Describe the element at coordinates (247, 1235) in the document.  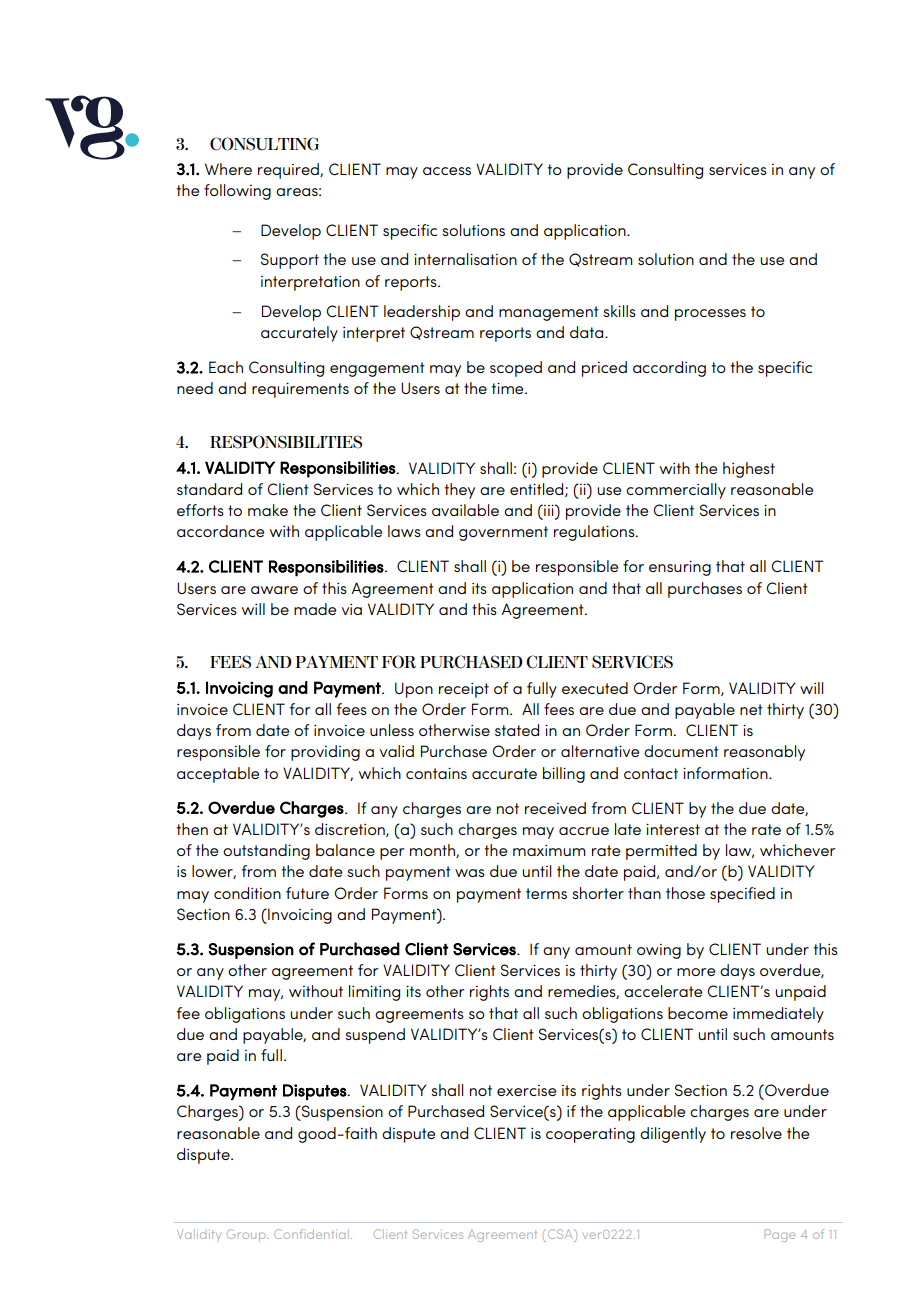
I see `Group` at that location.
